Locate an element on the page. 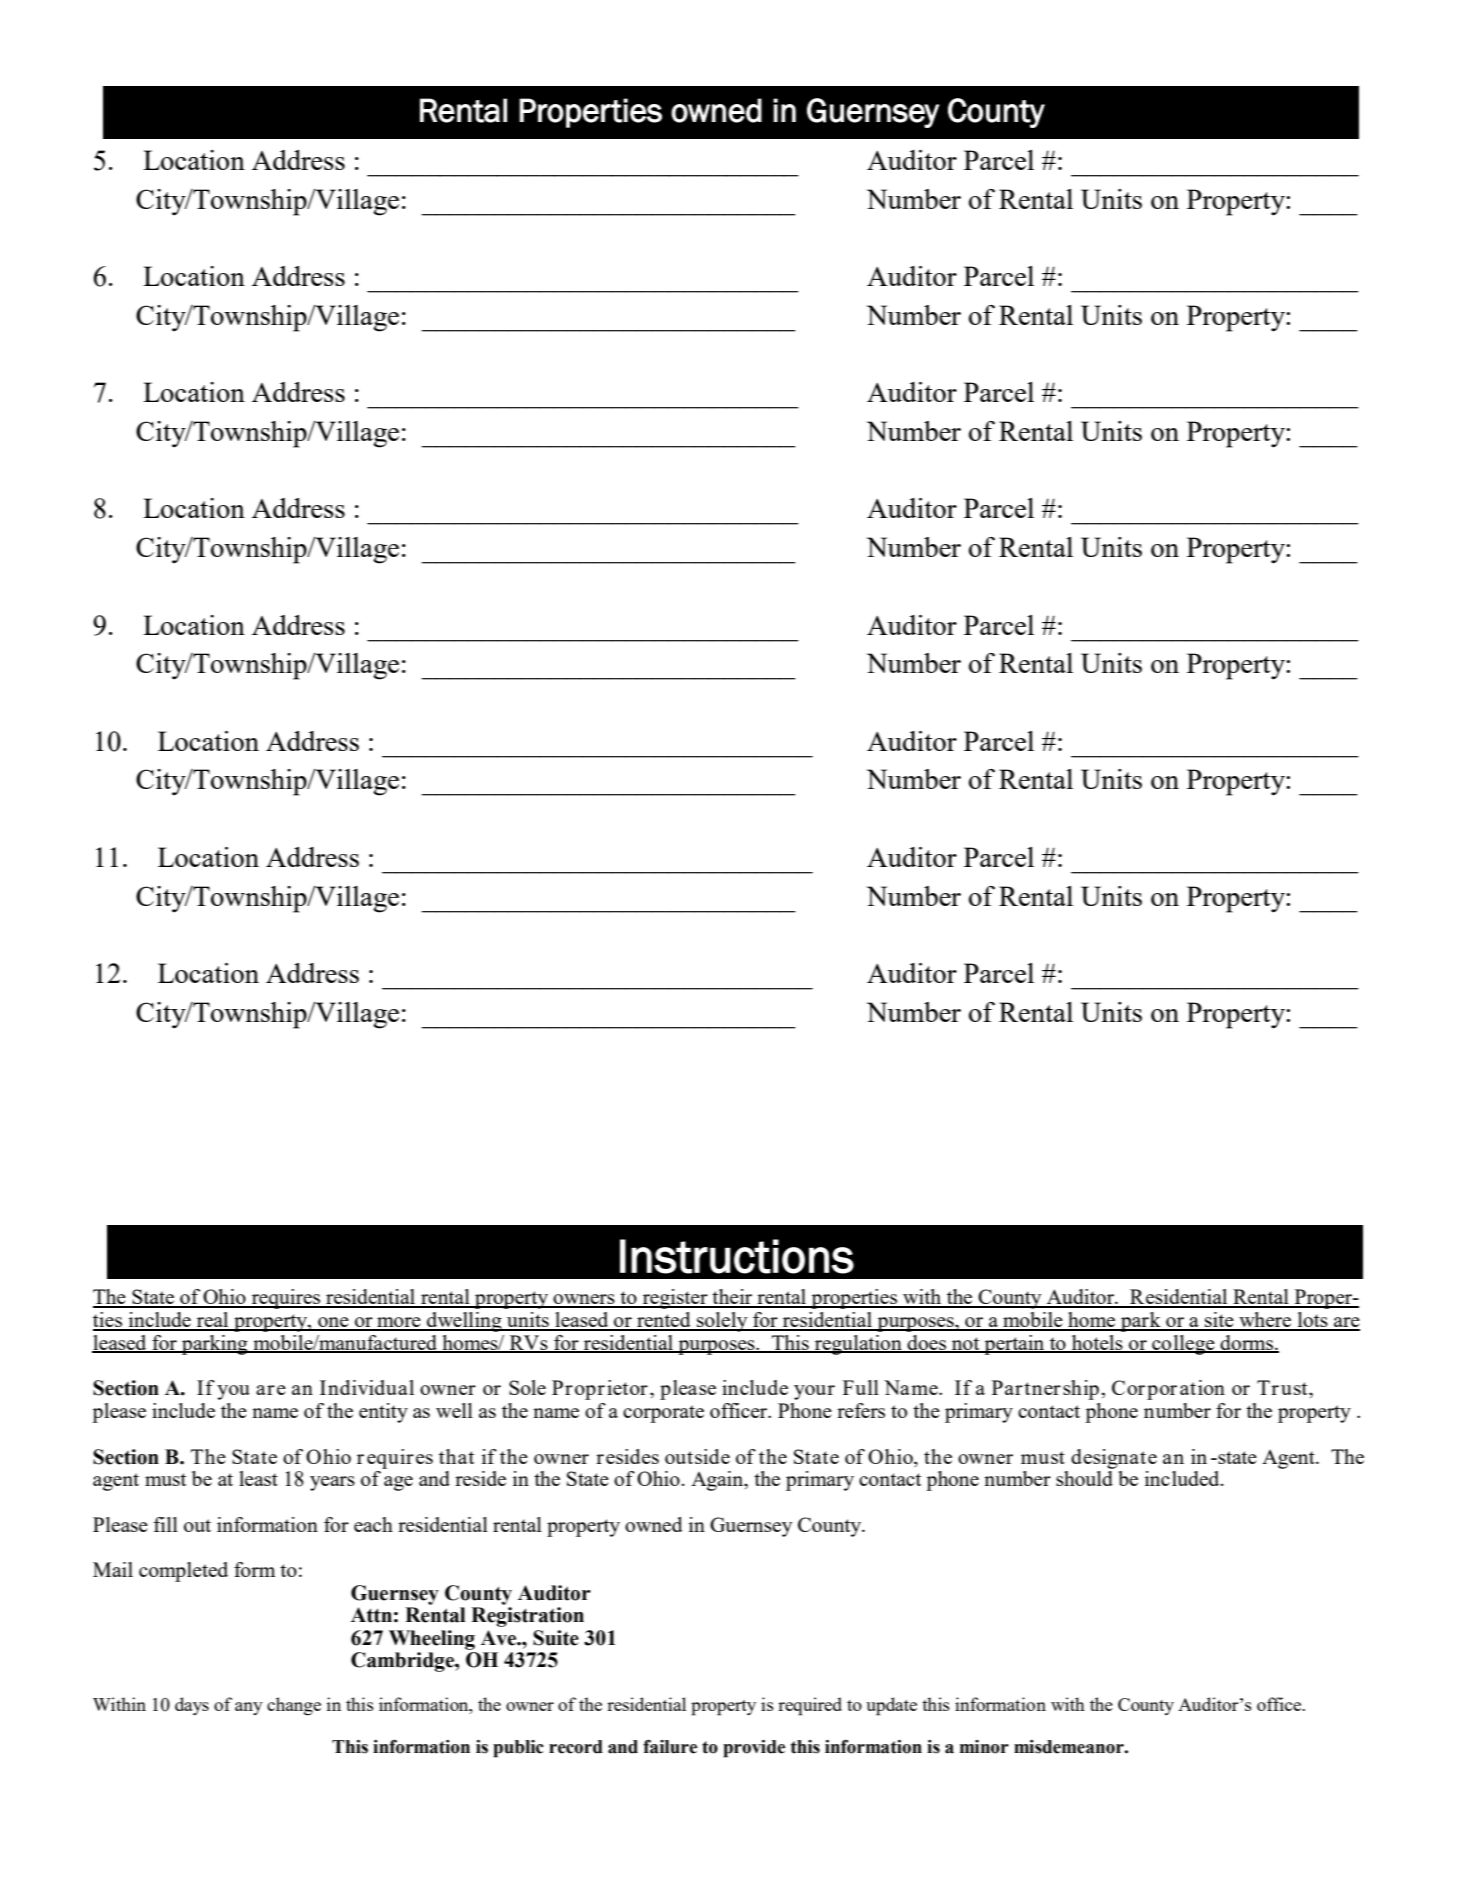 The image size is (1462, 1892). pertain is located at coordinates (1014, 1345).
